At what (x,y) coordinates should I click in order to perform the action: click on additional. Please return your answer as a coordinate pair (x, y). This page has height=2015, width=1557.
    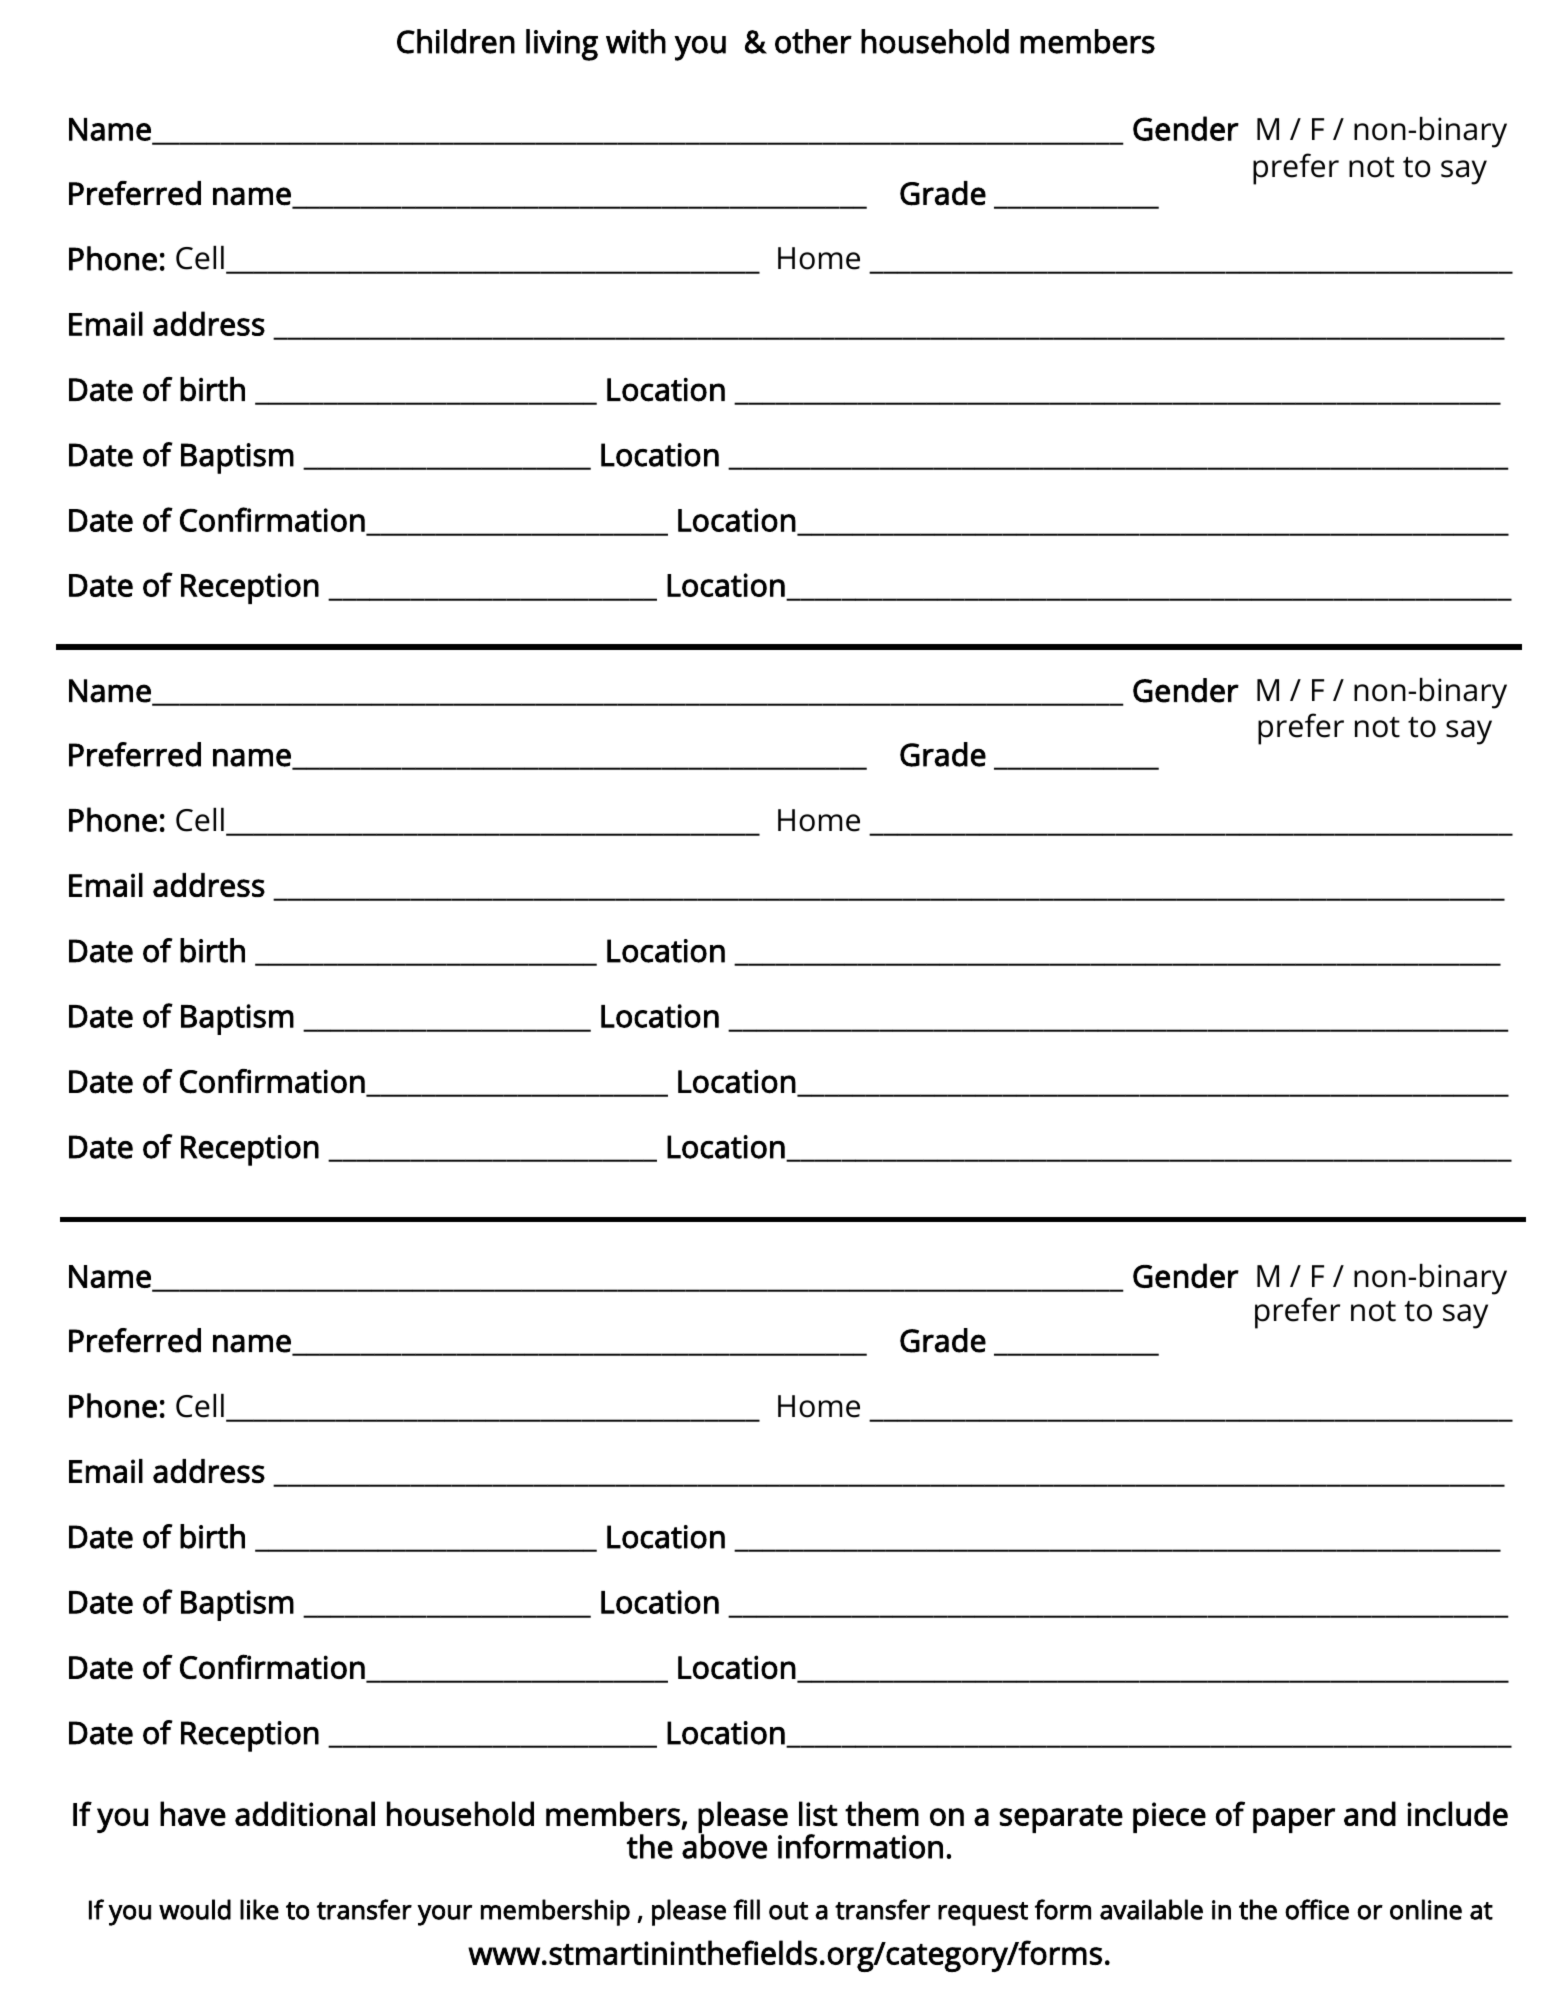
    Looking at the image, I should click on (305, 1813).
